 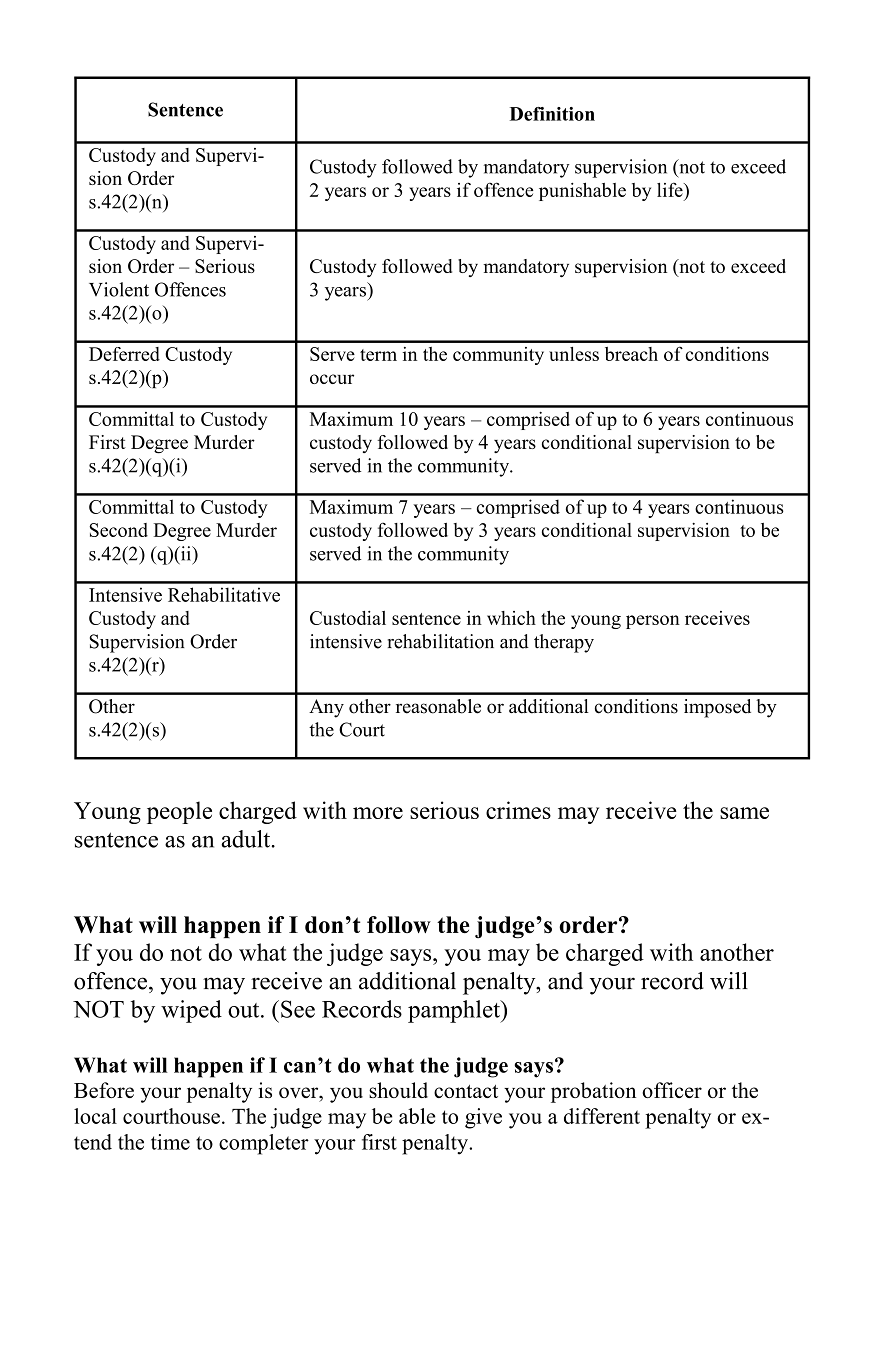 What do you see at coordinates (653, 622) in the image?
I see `person` at bounding box center [653, 622].
